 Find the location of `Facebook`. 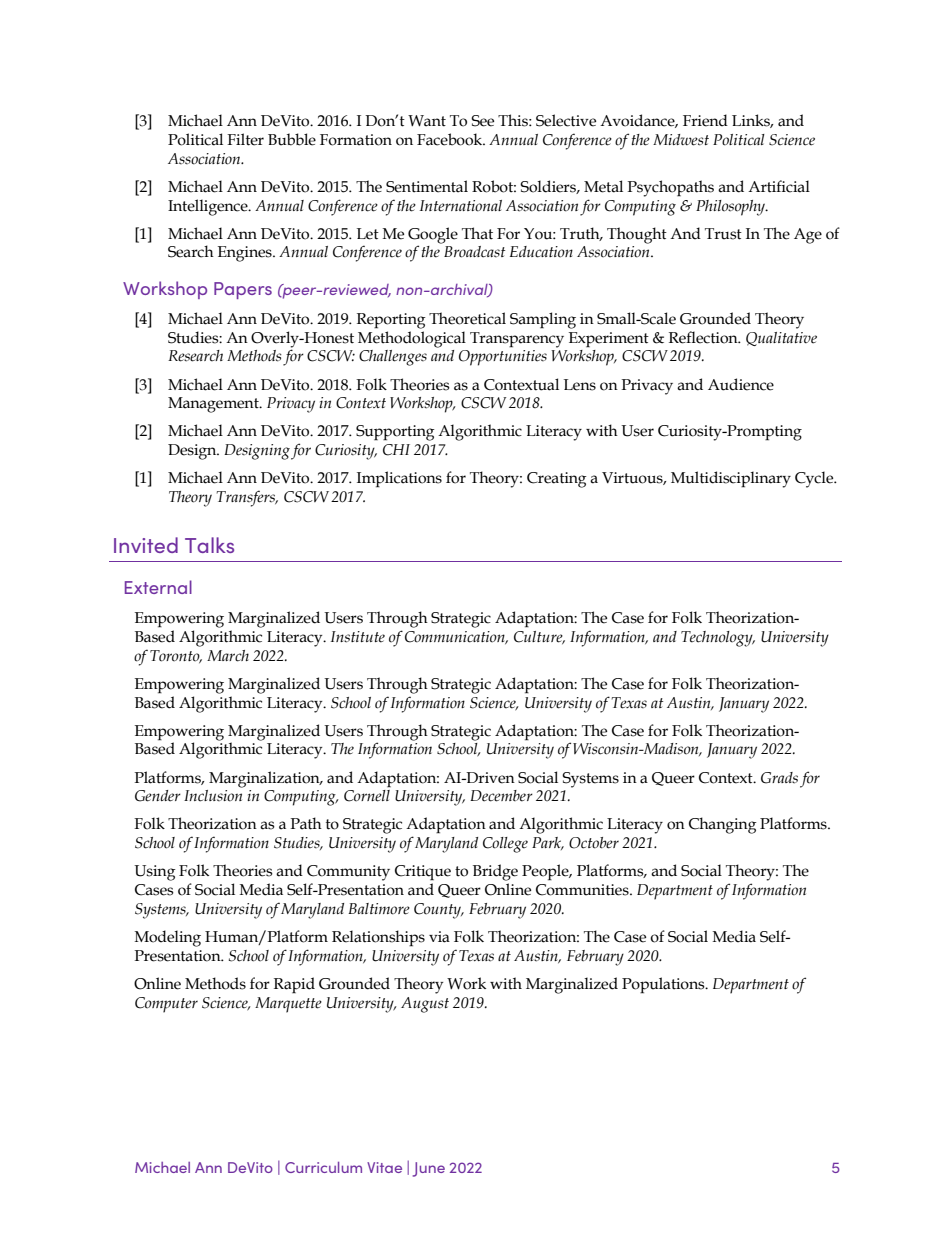

Facebook is located at coordinates (451, 139).
